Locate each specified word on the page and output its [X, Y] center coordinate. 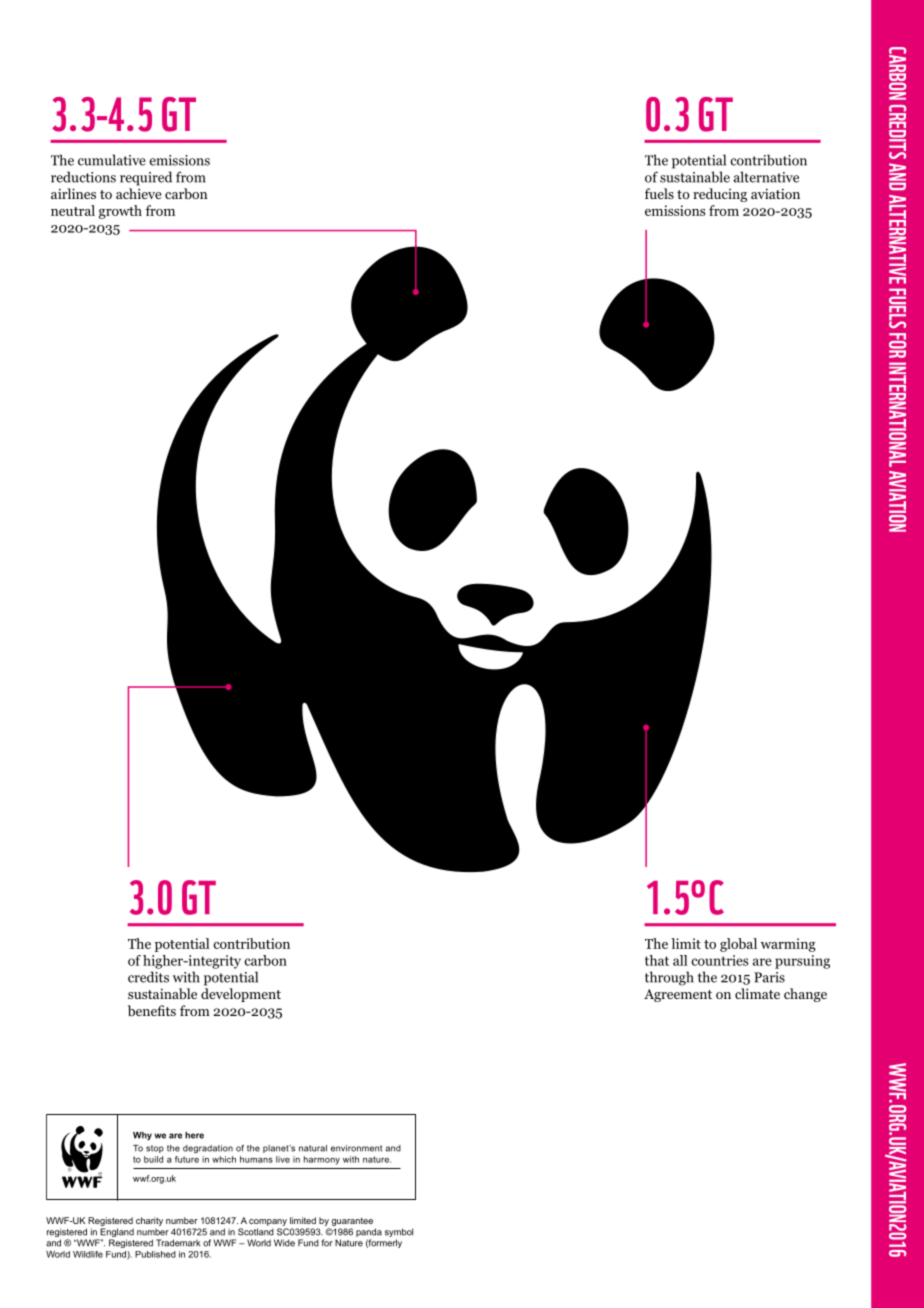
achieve [139, 193]
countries [720, 960]
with [186, 977]
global [738, 945]
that [657, 960]
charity [149, 1221]
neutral [73, 210]
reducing [720, 195]
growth [120, 212]
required [146, 178]
